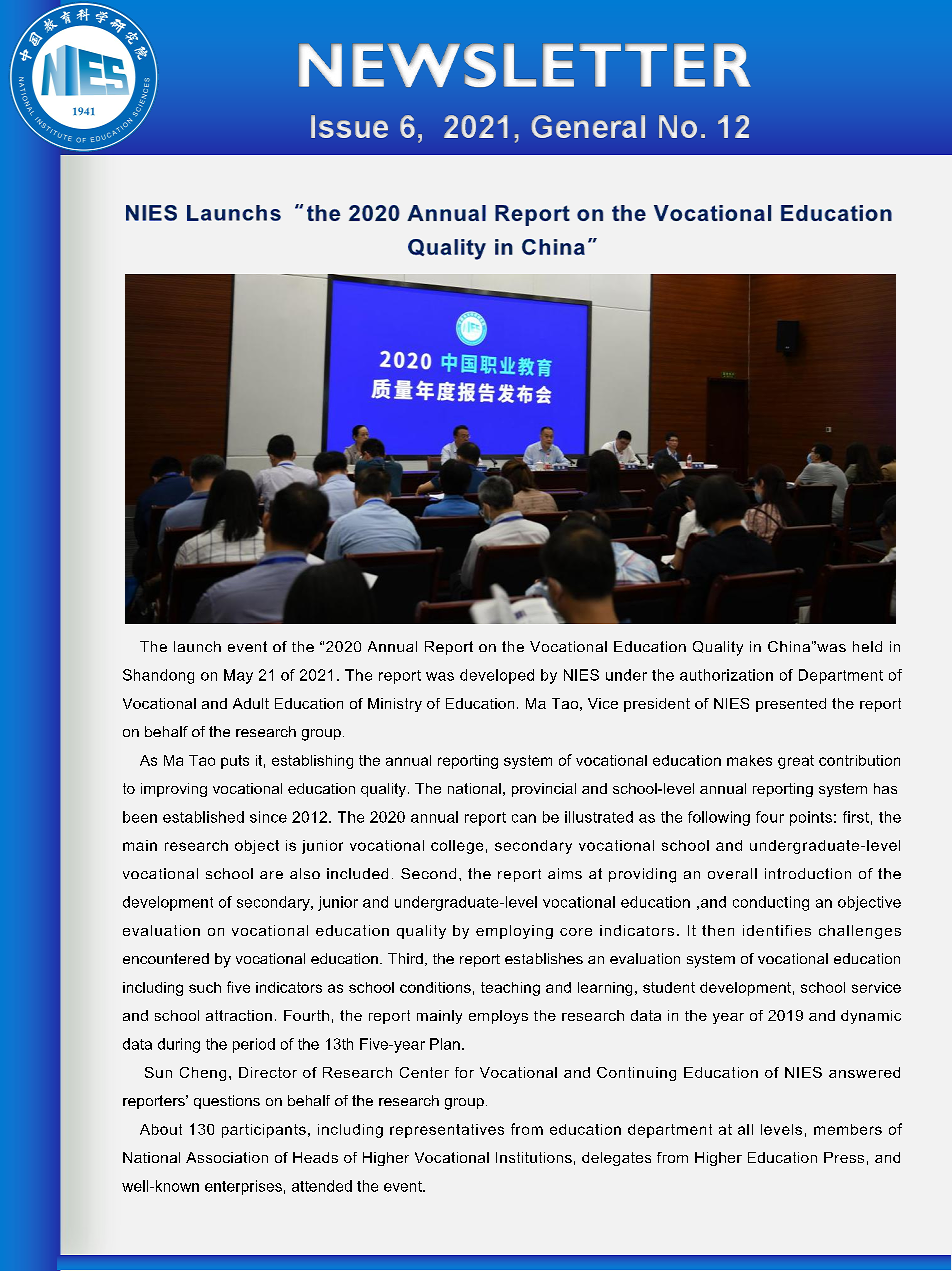  What do you see at coordinates (271, 875) in the document?
I see `are` at bounding box center [271, 875].
